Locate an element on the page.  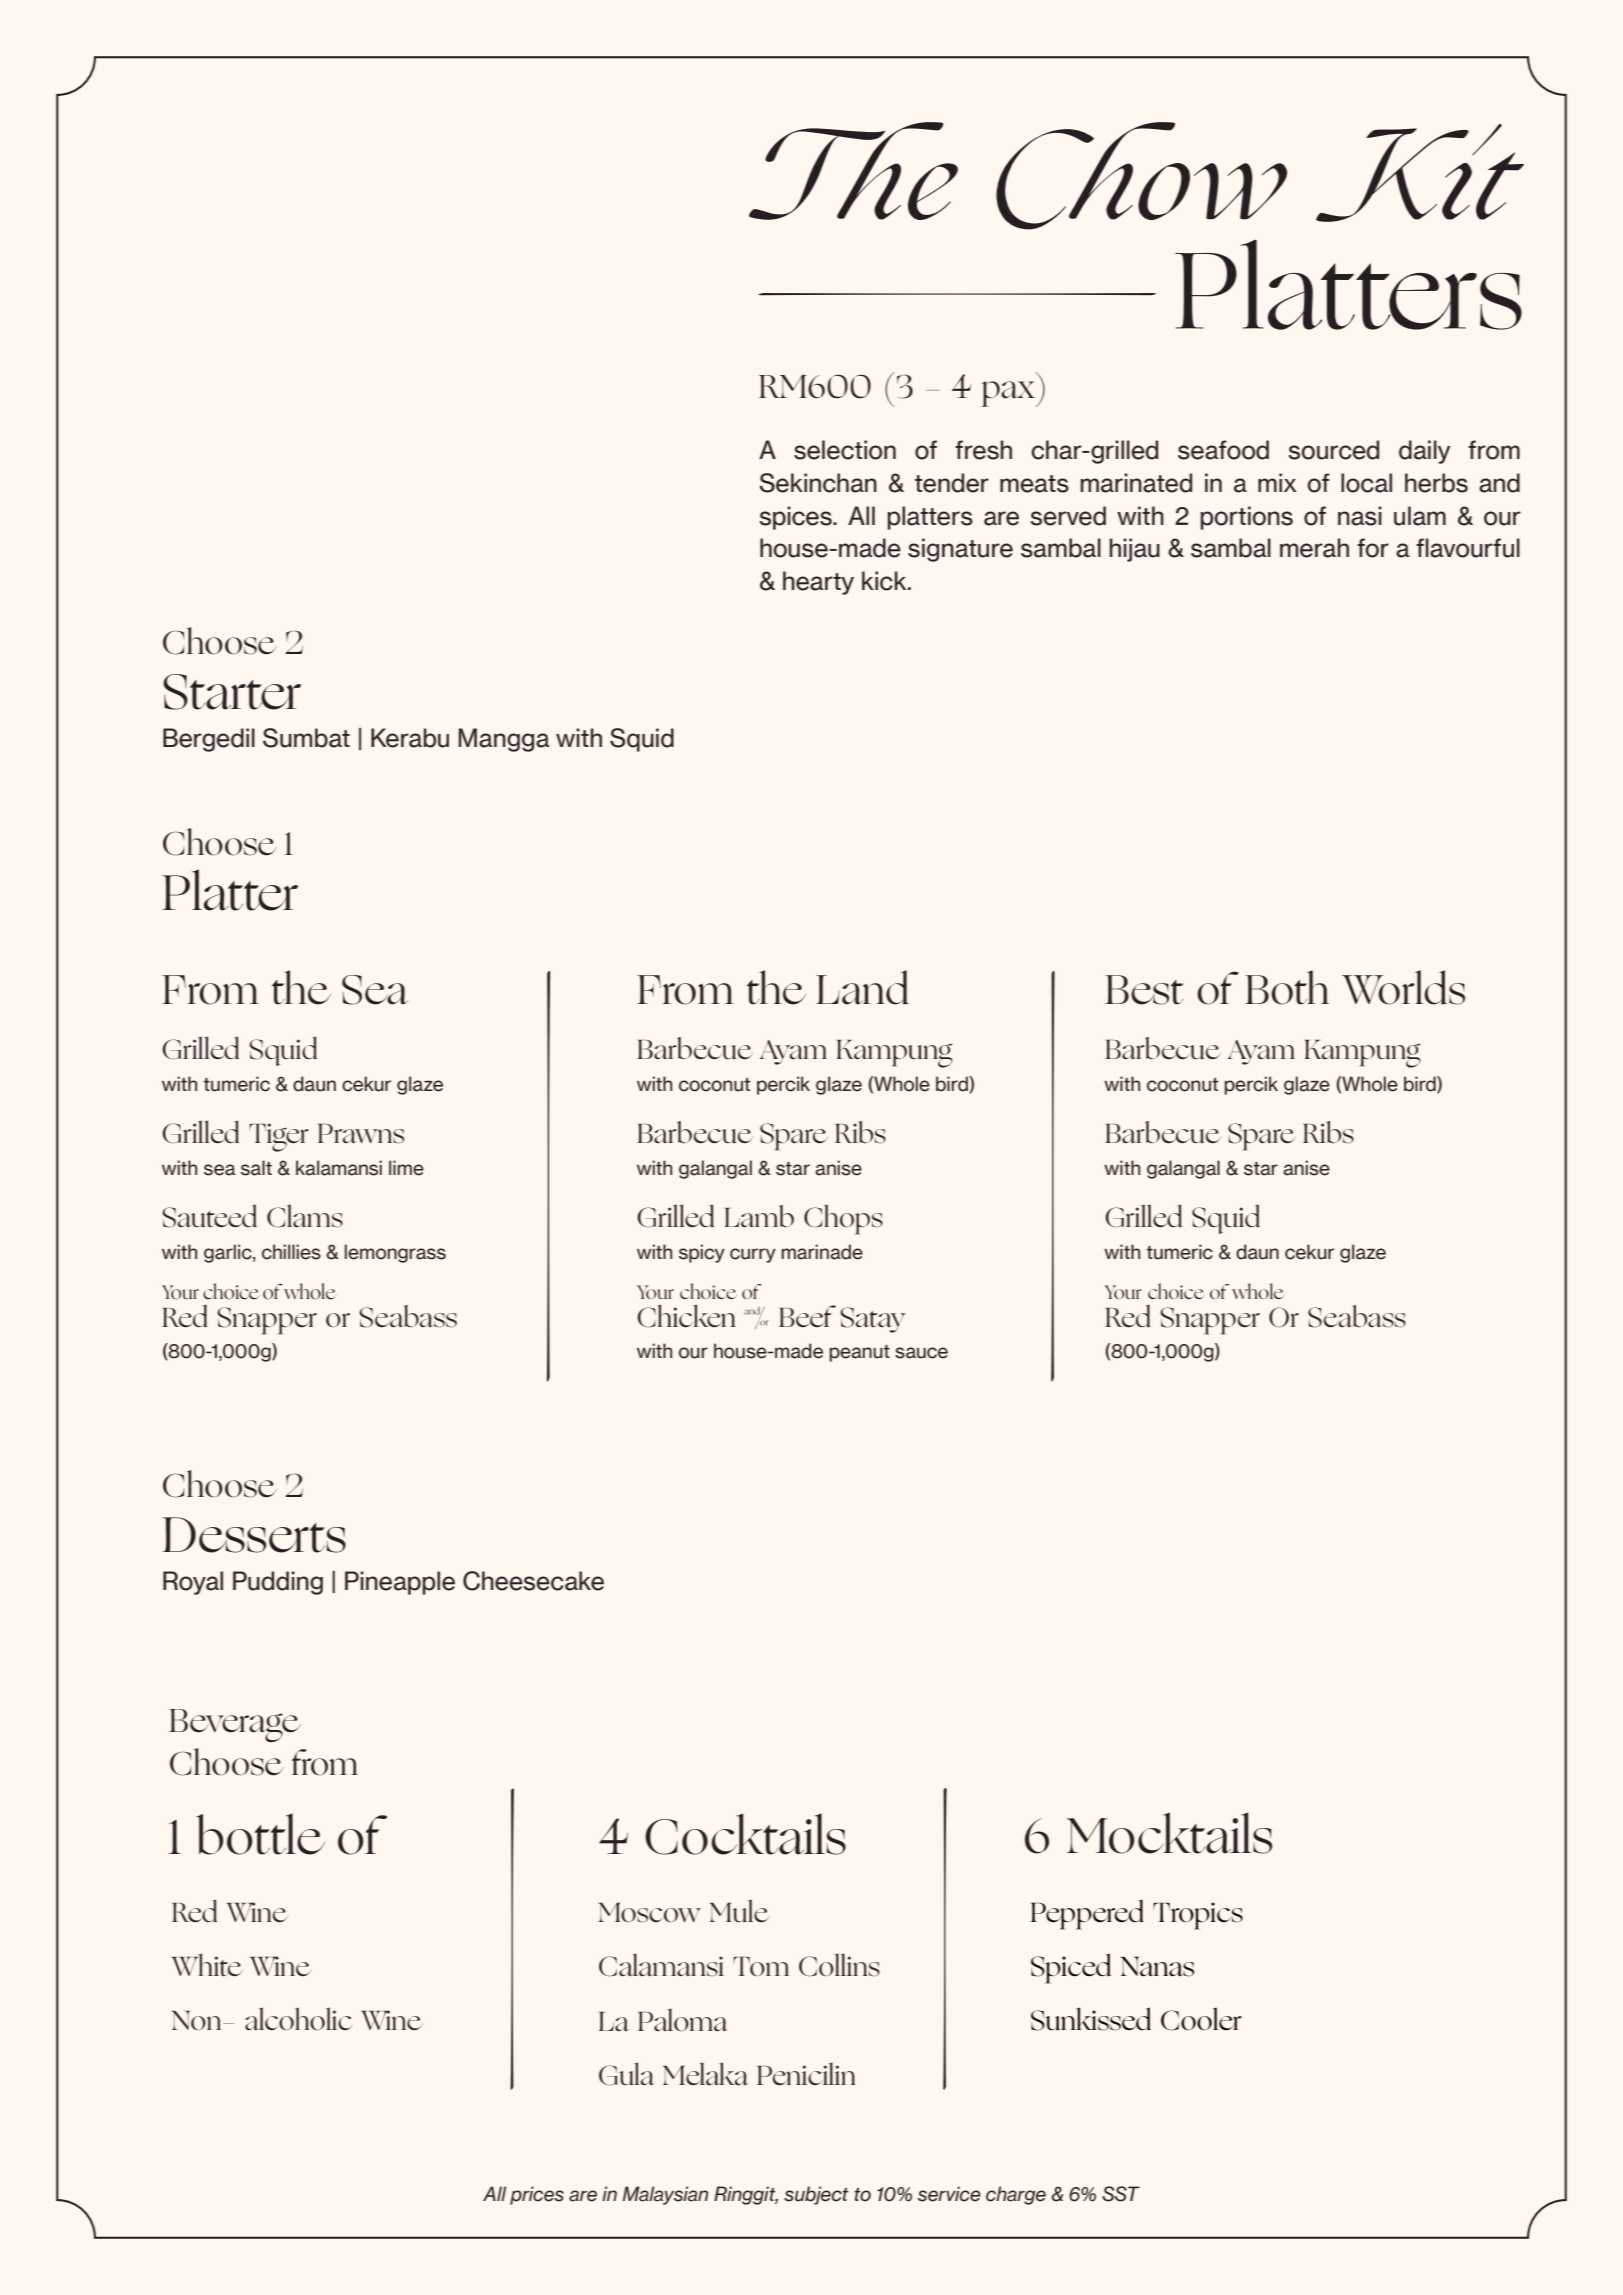
Clams is located at coordinates (305, 1216).
